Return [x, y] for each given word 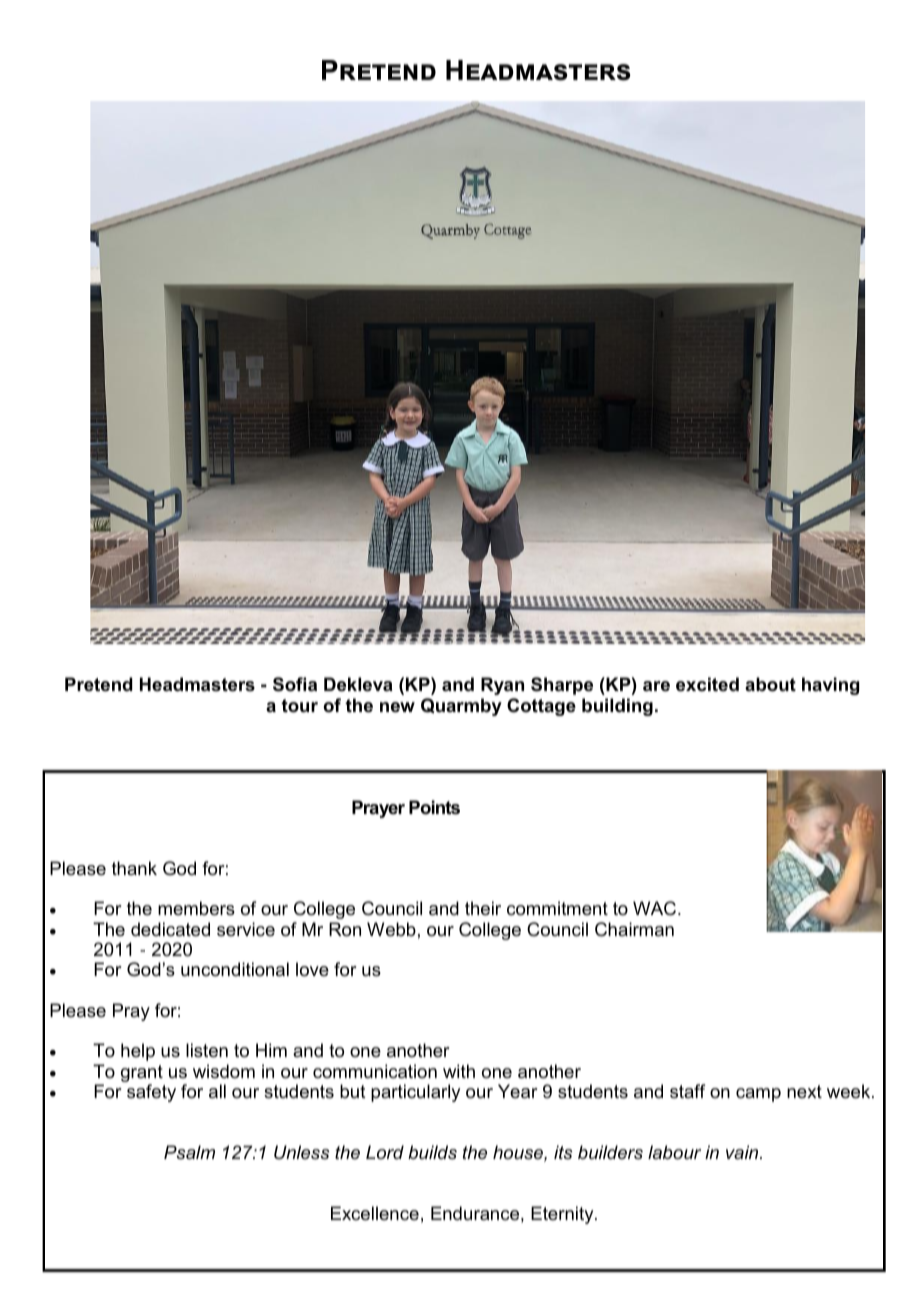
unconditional [235, 969]
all [217, 1091]
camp [758, 1095]
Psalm [189, 1152]
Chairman [634, 929]
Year [518, 1091]
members [196, 908]
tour [299, 706]
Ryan [502, 686]
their [483, 908]
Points [434, 807]
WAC [656, 908]
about [770, 684]
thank [134, 868]
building [617, 707]
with [459, 1071]
